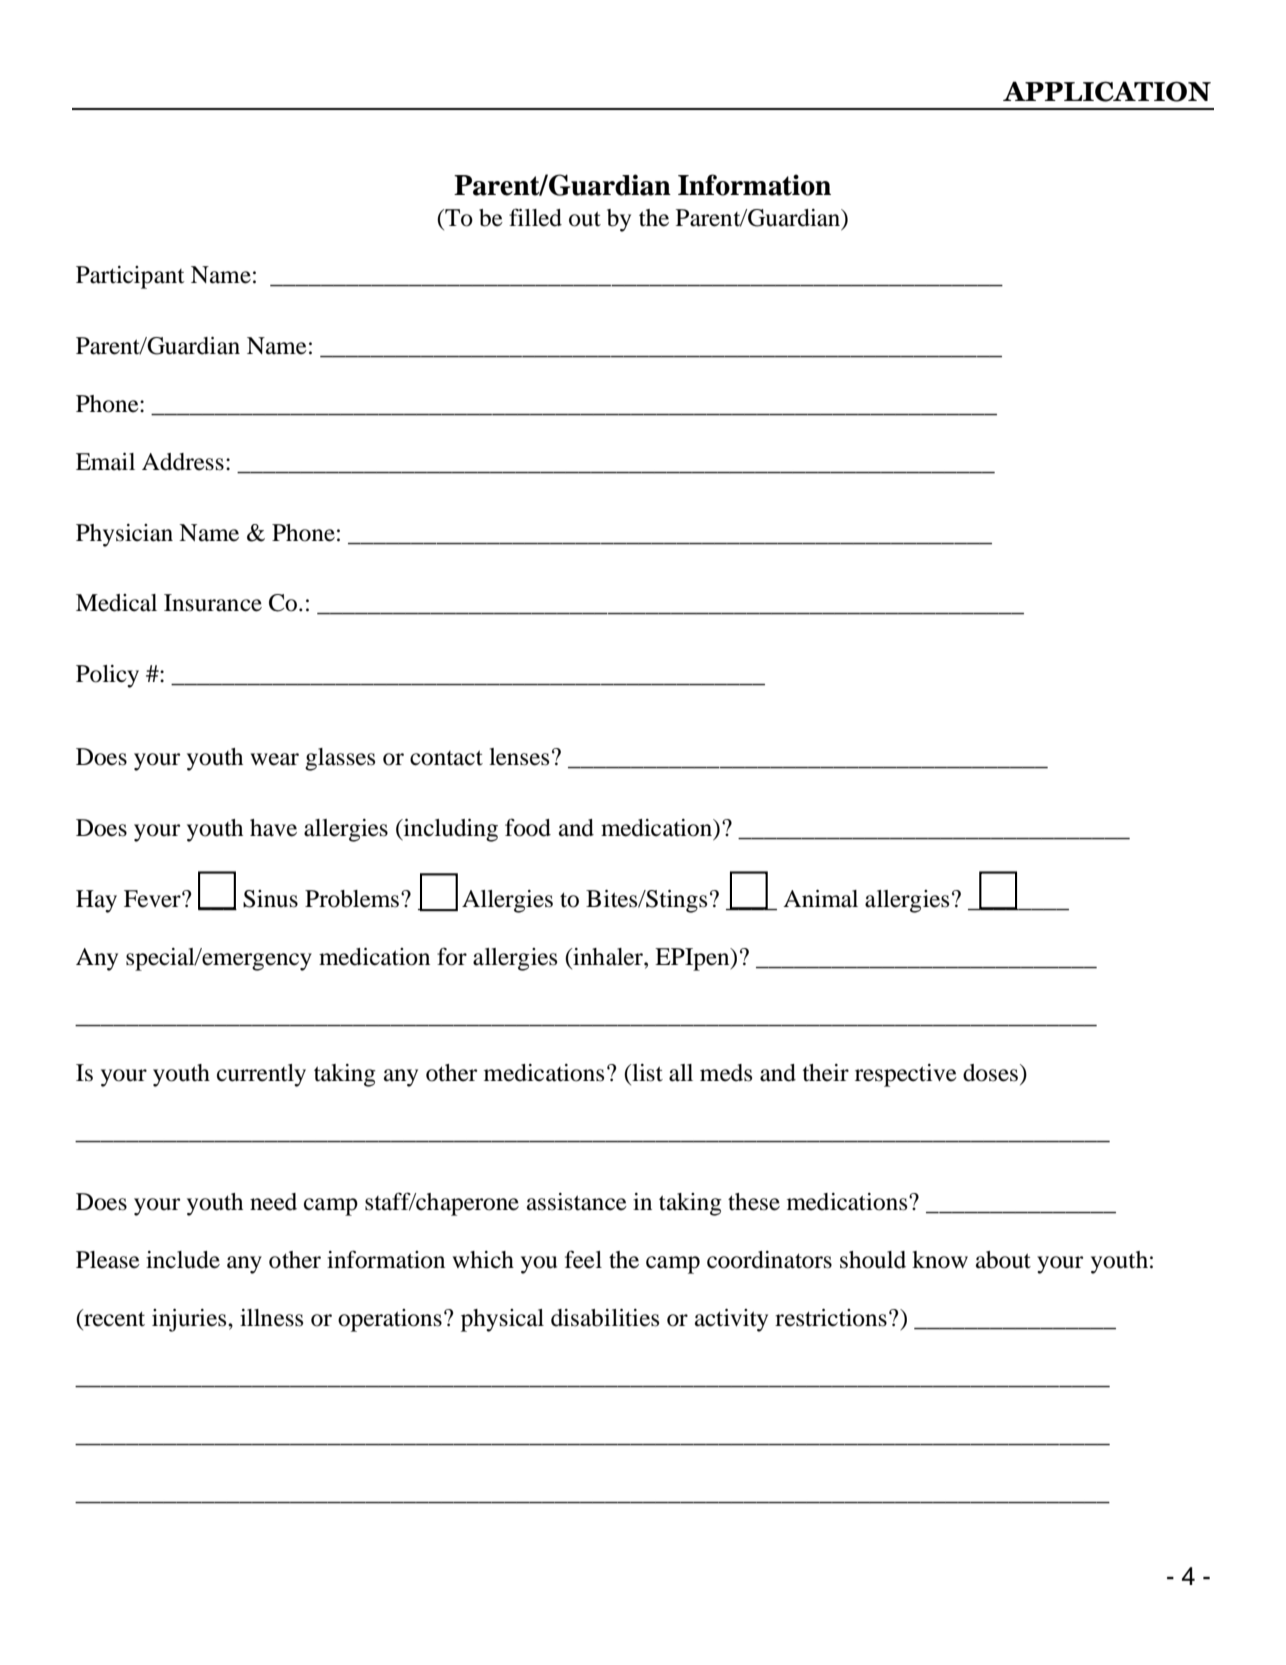 The width and height of the screenshot is (1286, 1665). I want to click on lenses, so click(519, 757).
